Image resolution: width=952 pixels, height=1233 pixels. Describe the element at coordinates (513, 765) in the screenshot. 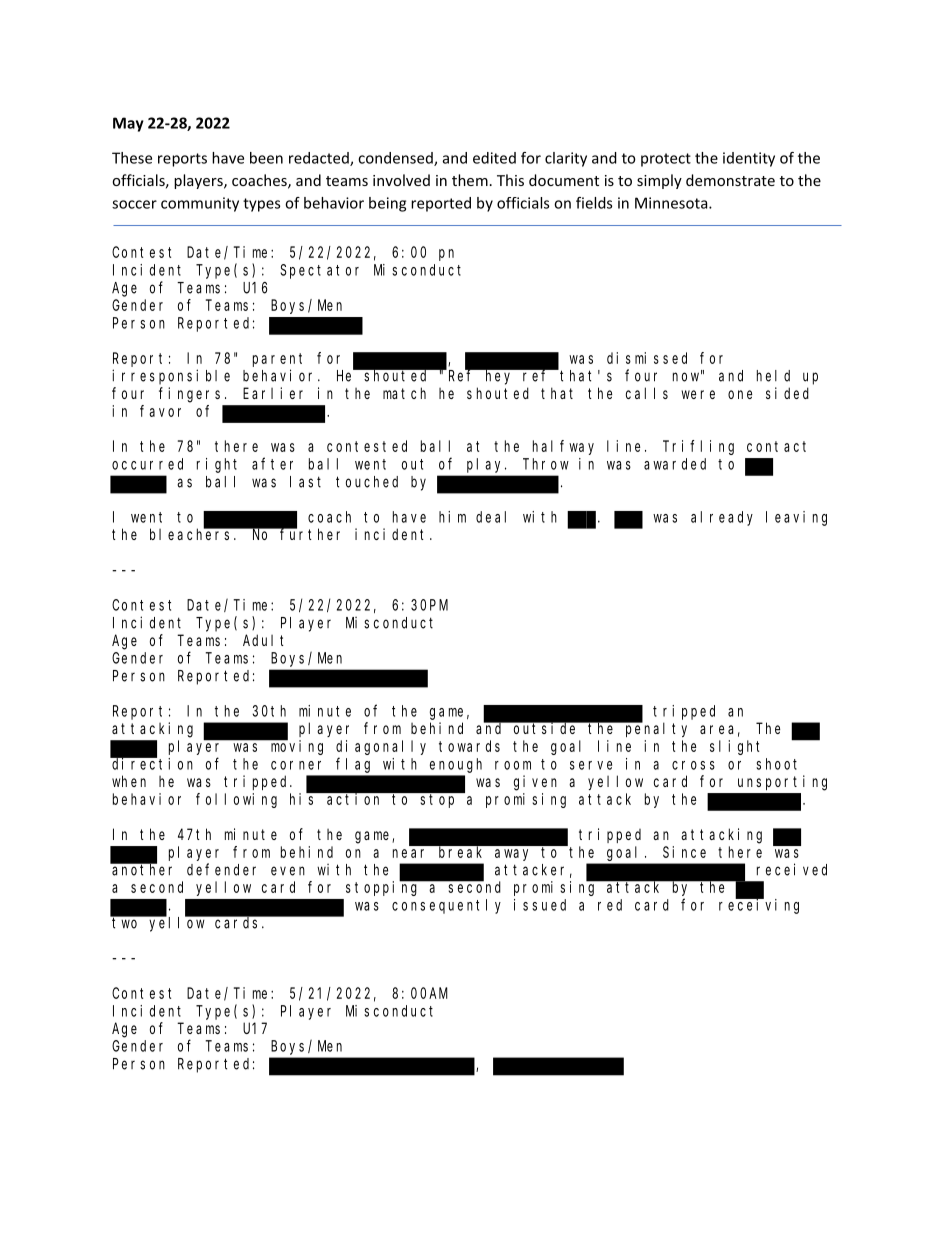

I see `room` at that location.
